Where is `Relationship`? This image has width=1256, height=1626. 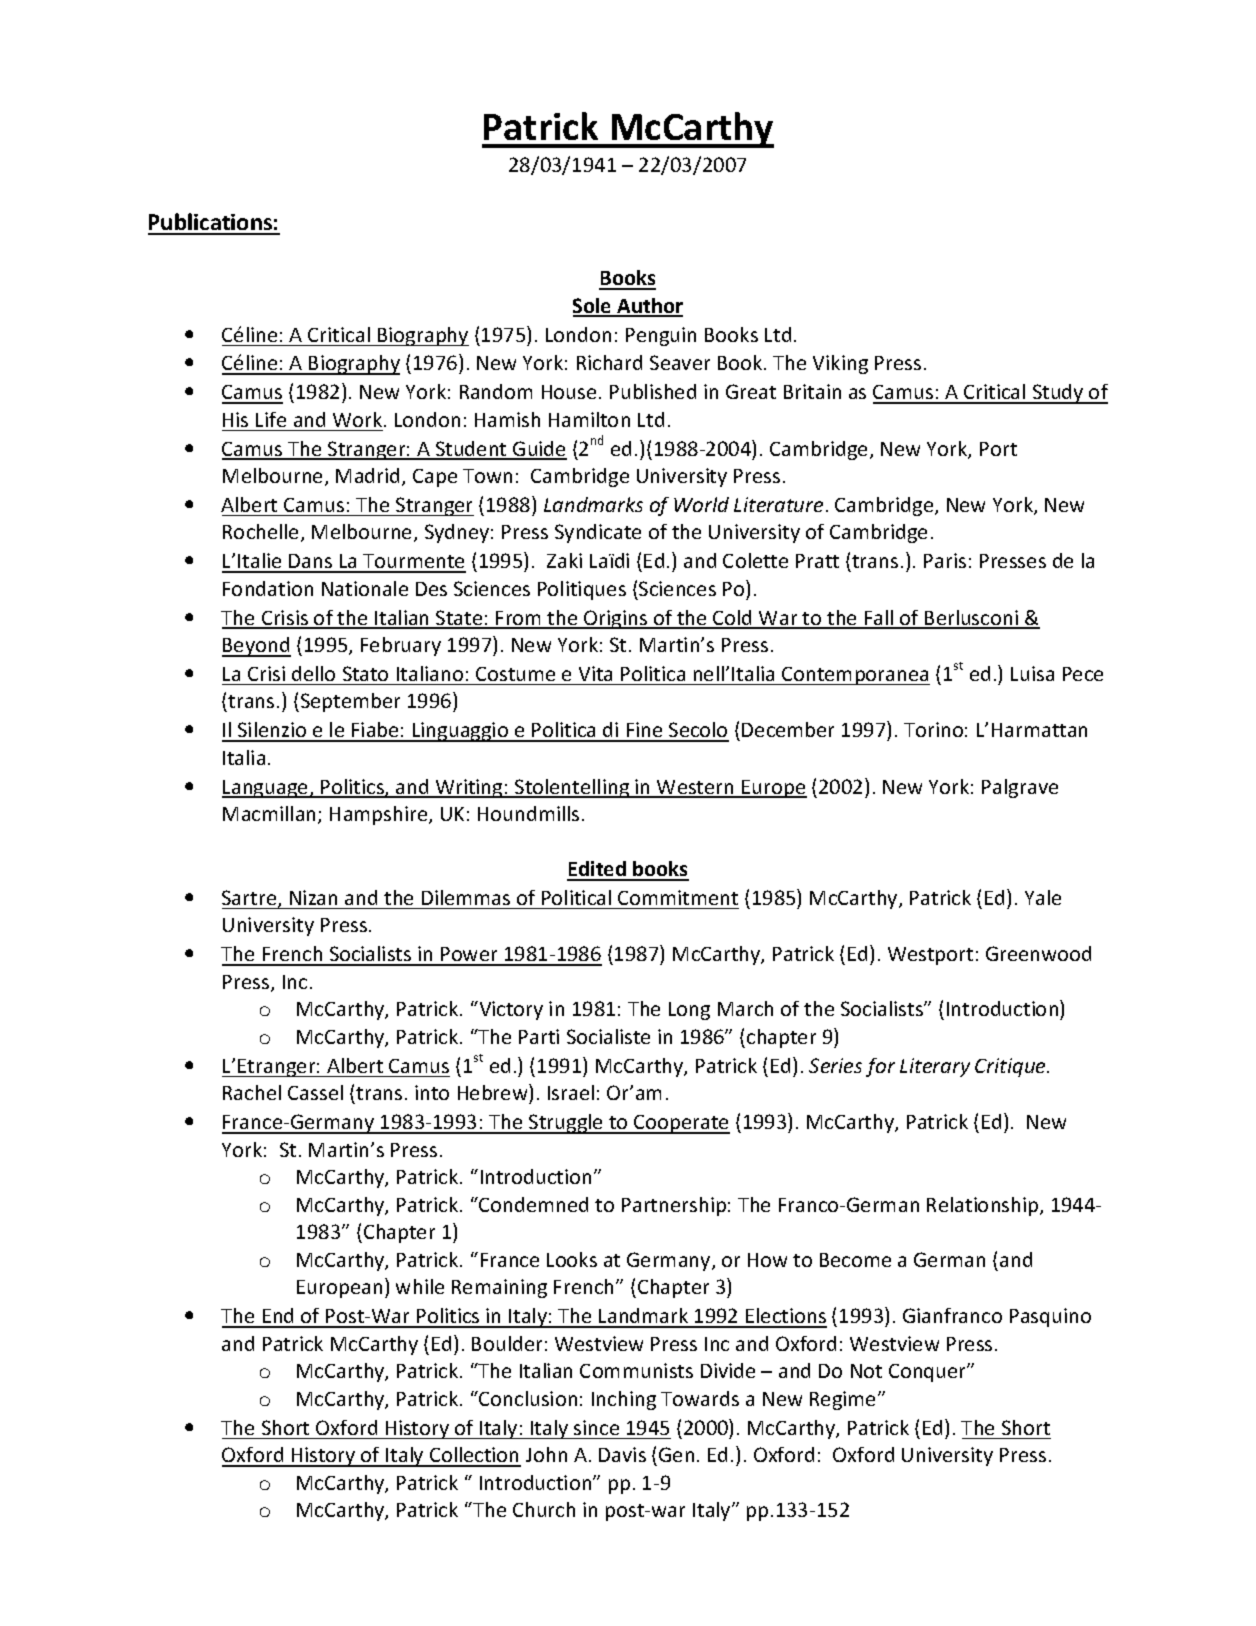
Relationship is located at coordinates (984, 1206).
